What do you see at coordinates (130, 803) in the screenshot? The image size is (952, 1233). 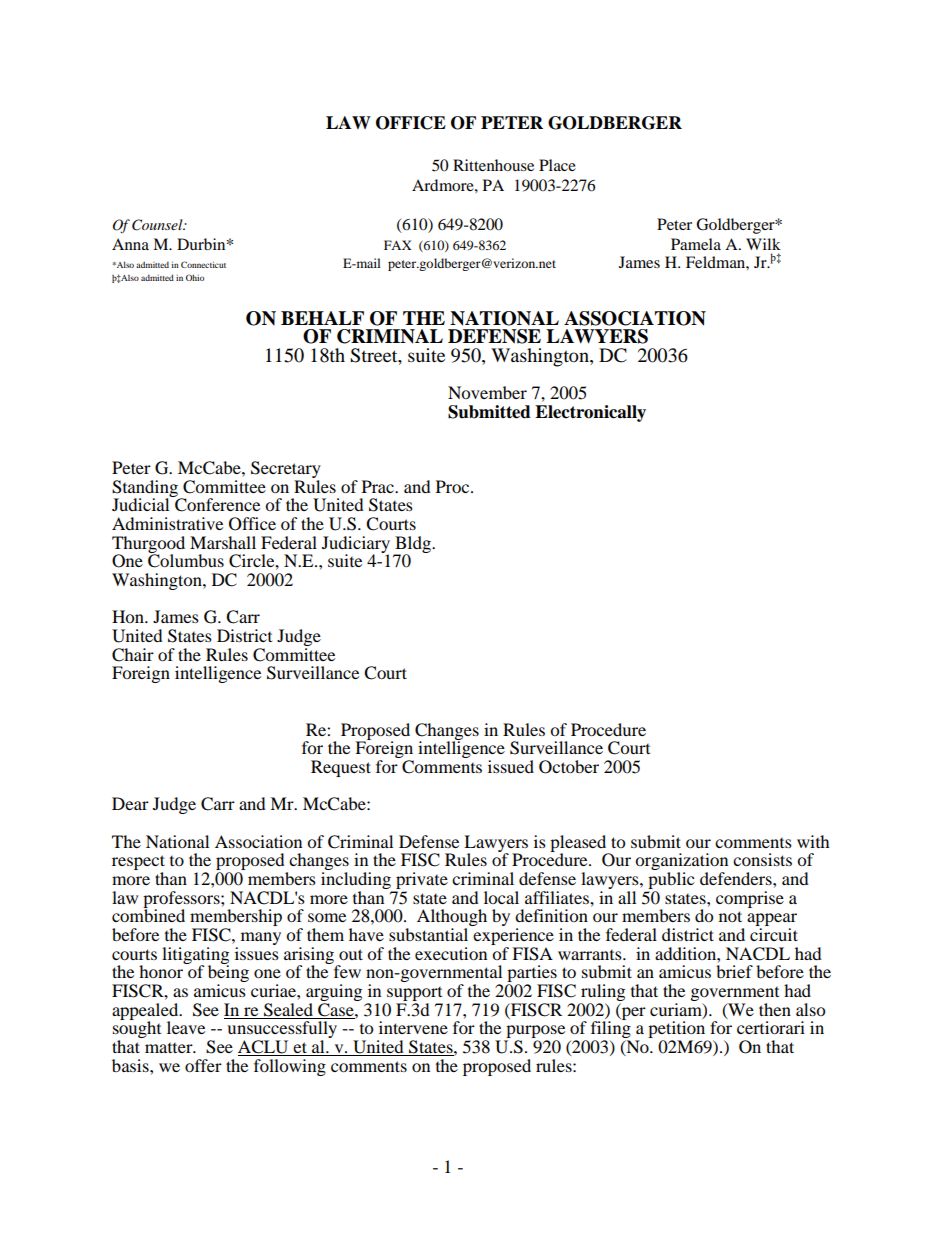 I see `Dear` at bounding box center [130, 803].
